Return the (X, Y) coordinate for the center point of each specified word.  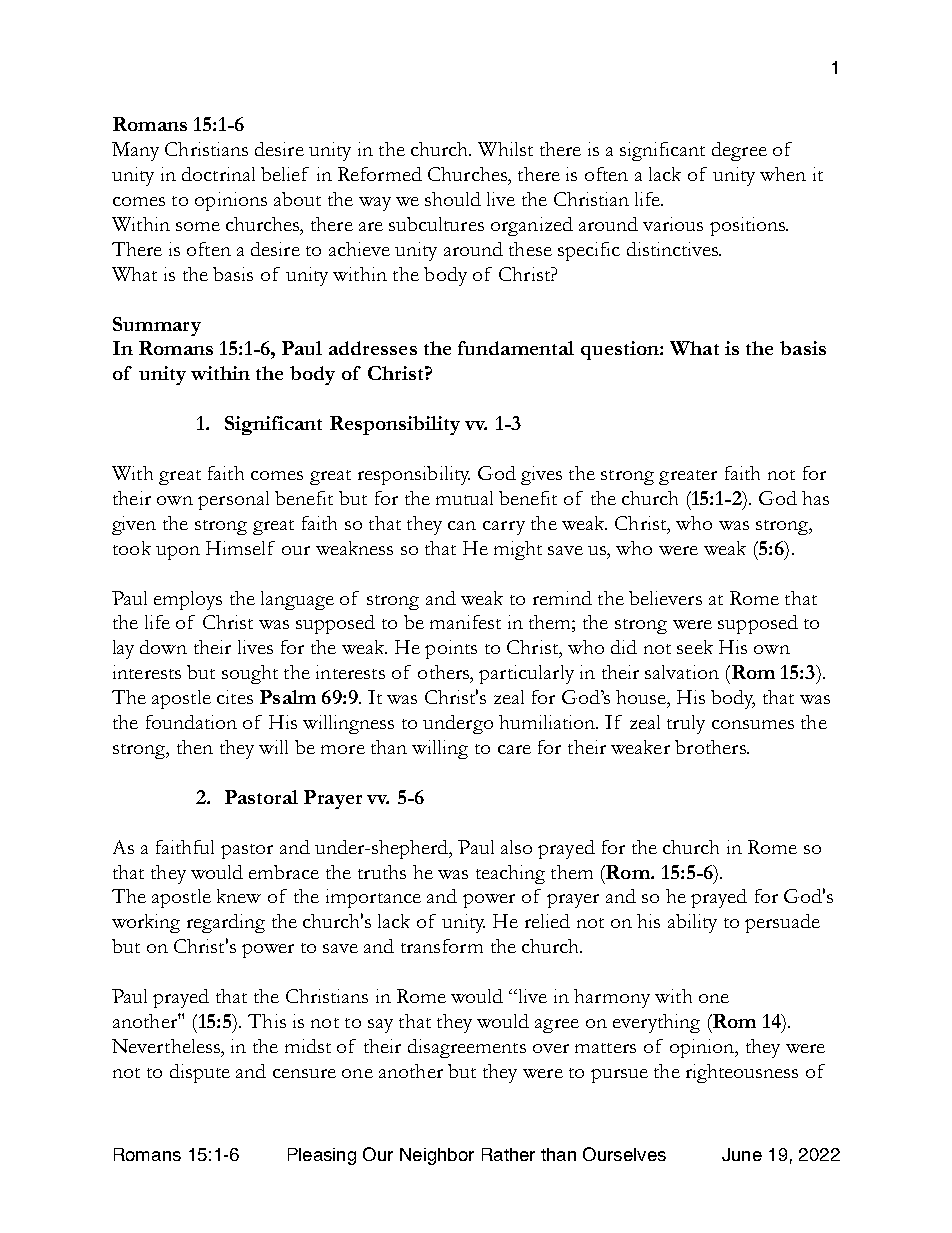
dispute (200, 1073)
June (742, 1154)
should (453, 199)
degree (739, 151)
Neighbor (437, 1156)
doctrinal (218, 174)
